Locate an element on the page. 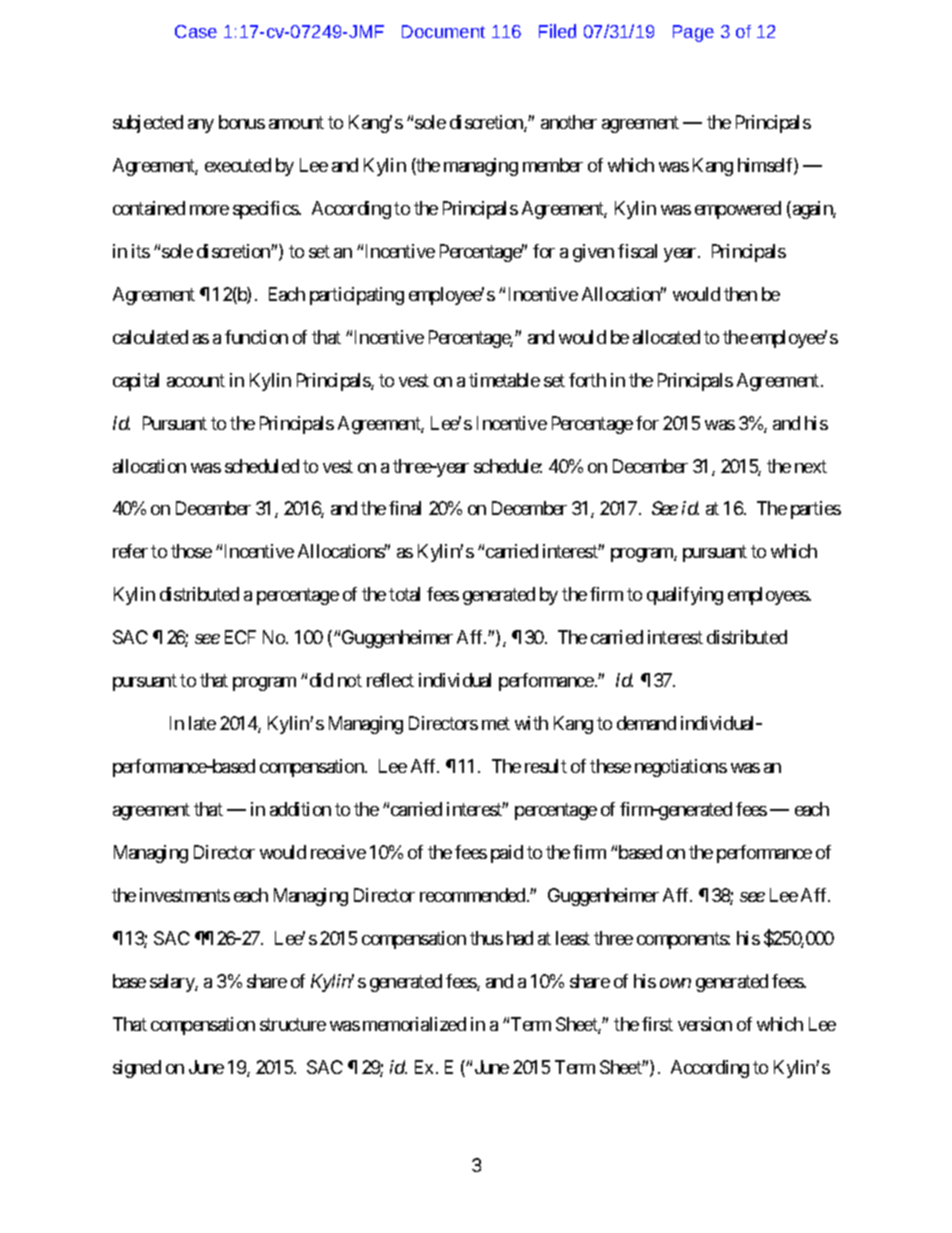 Image resolution: width=952 pixels, height=1233 pixels. Page is located at coordinates (693, 33).
